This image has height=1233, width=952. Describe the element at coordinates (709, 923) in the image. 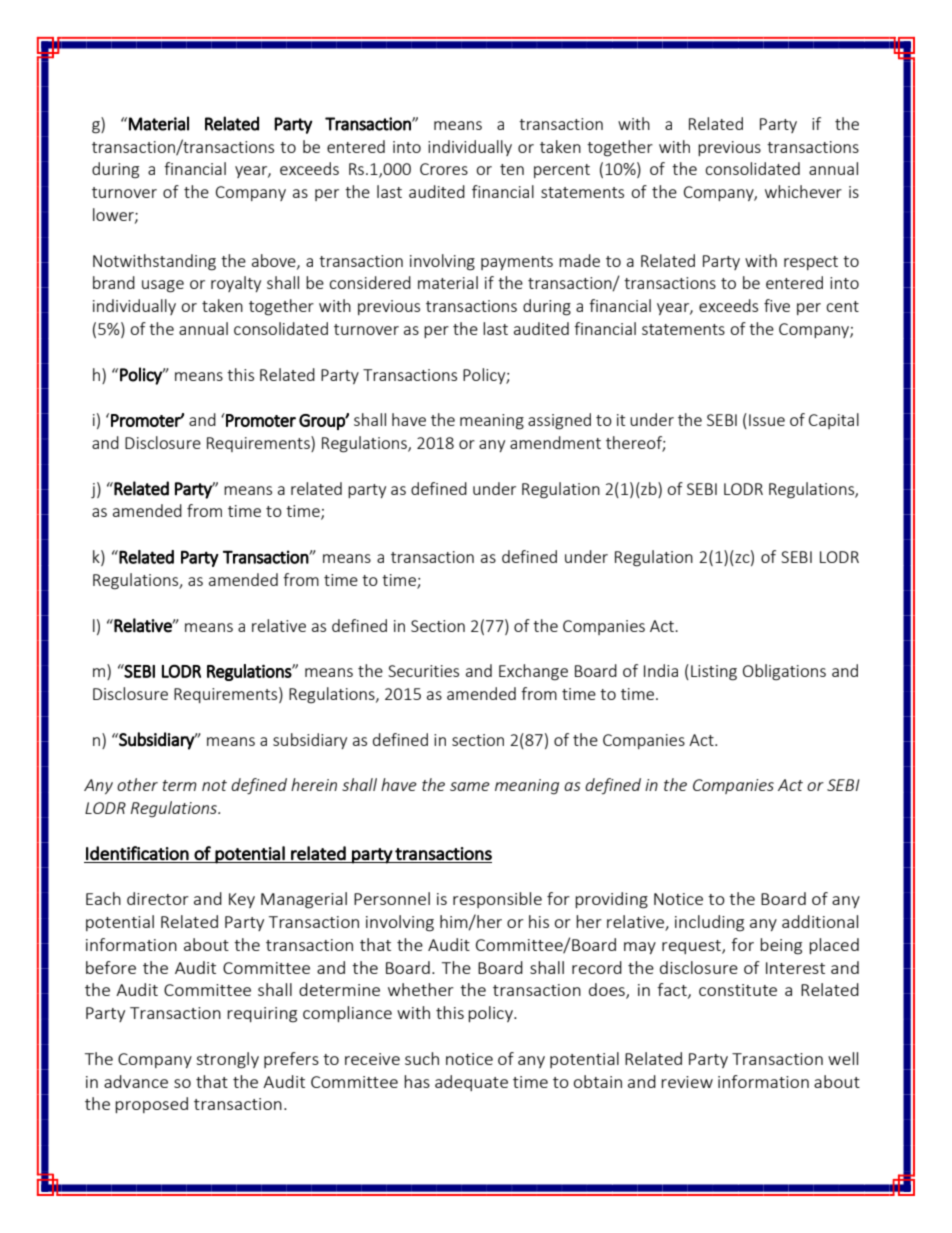

I see `including` at that location.
